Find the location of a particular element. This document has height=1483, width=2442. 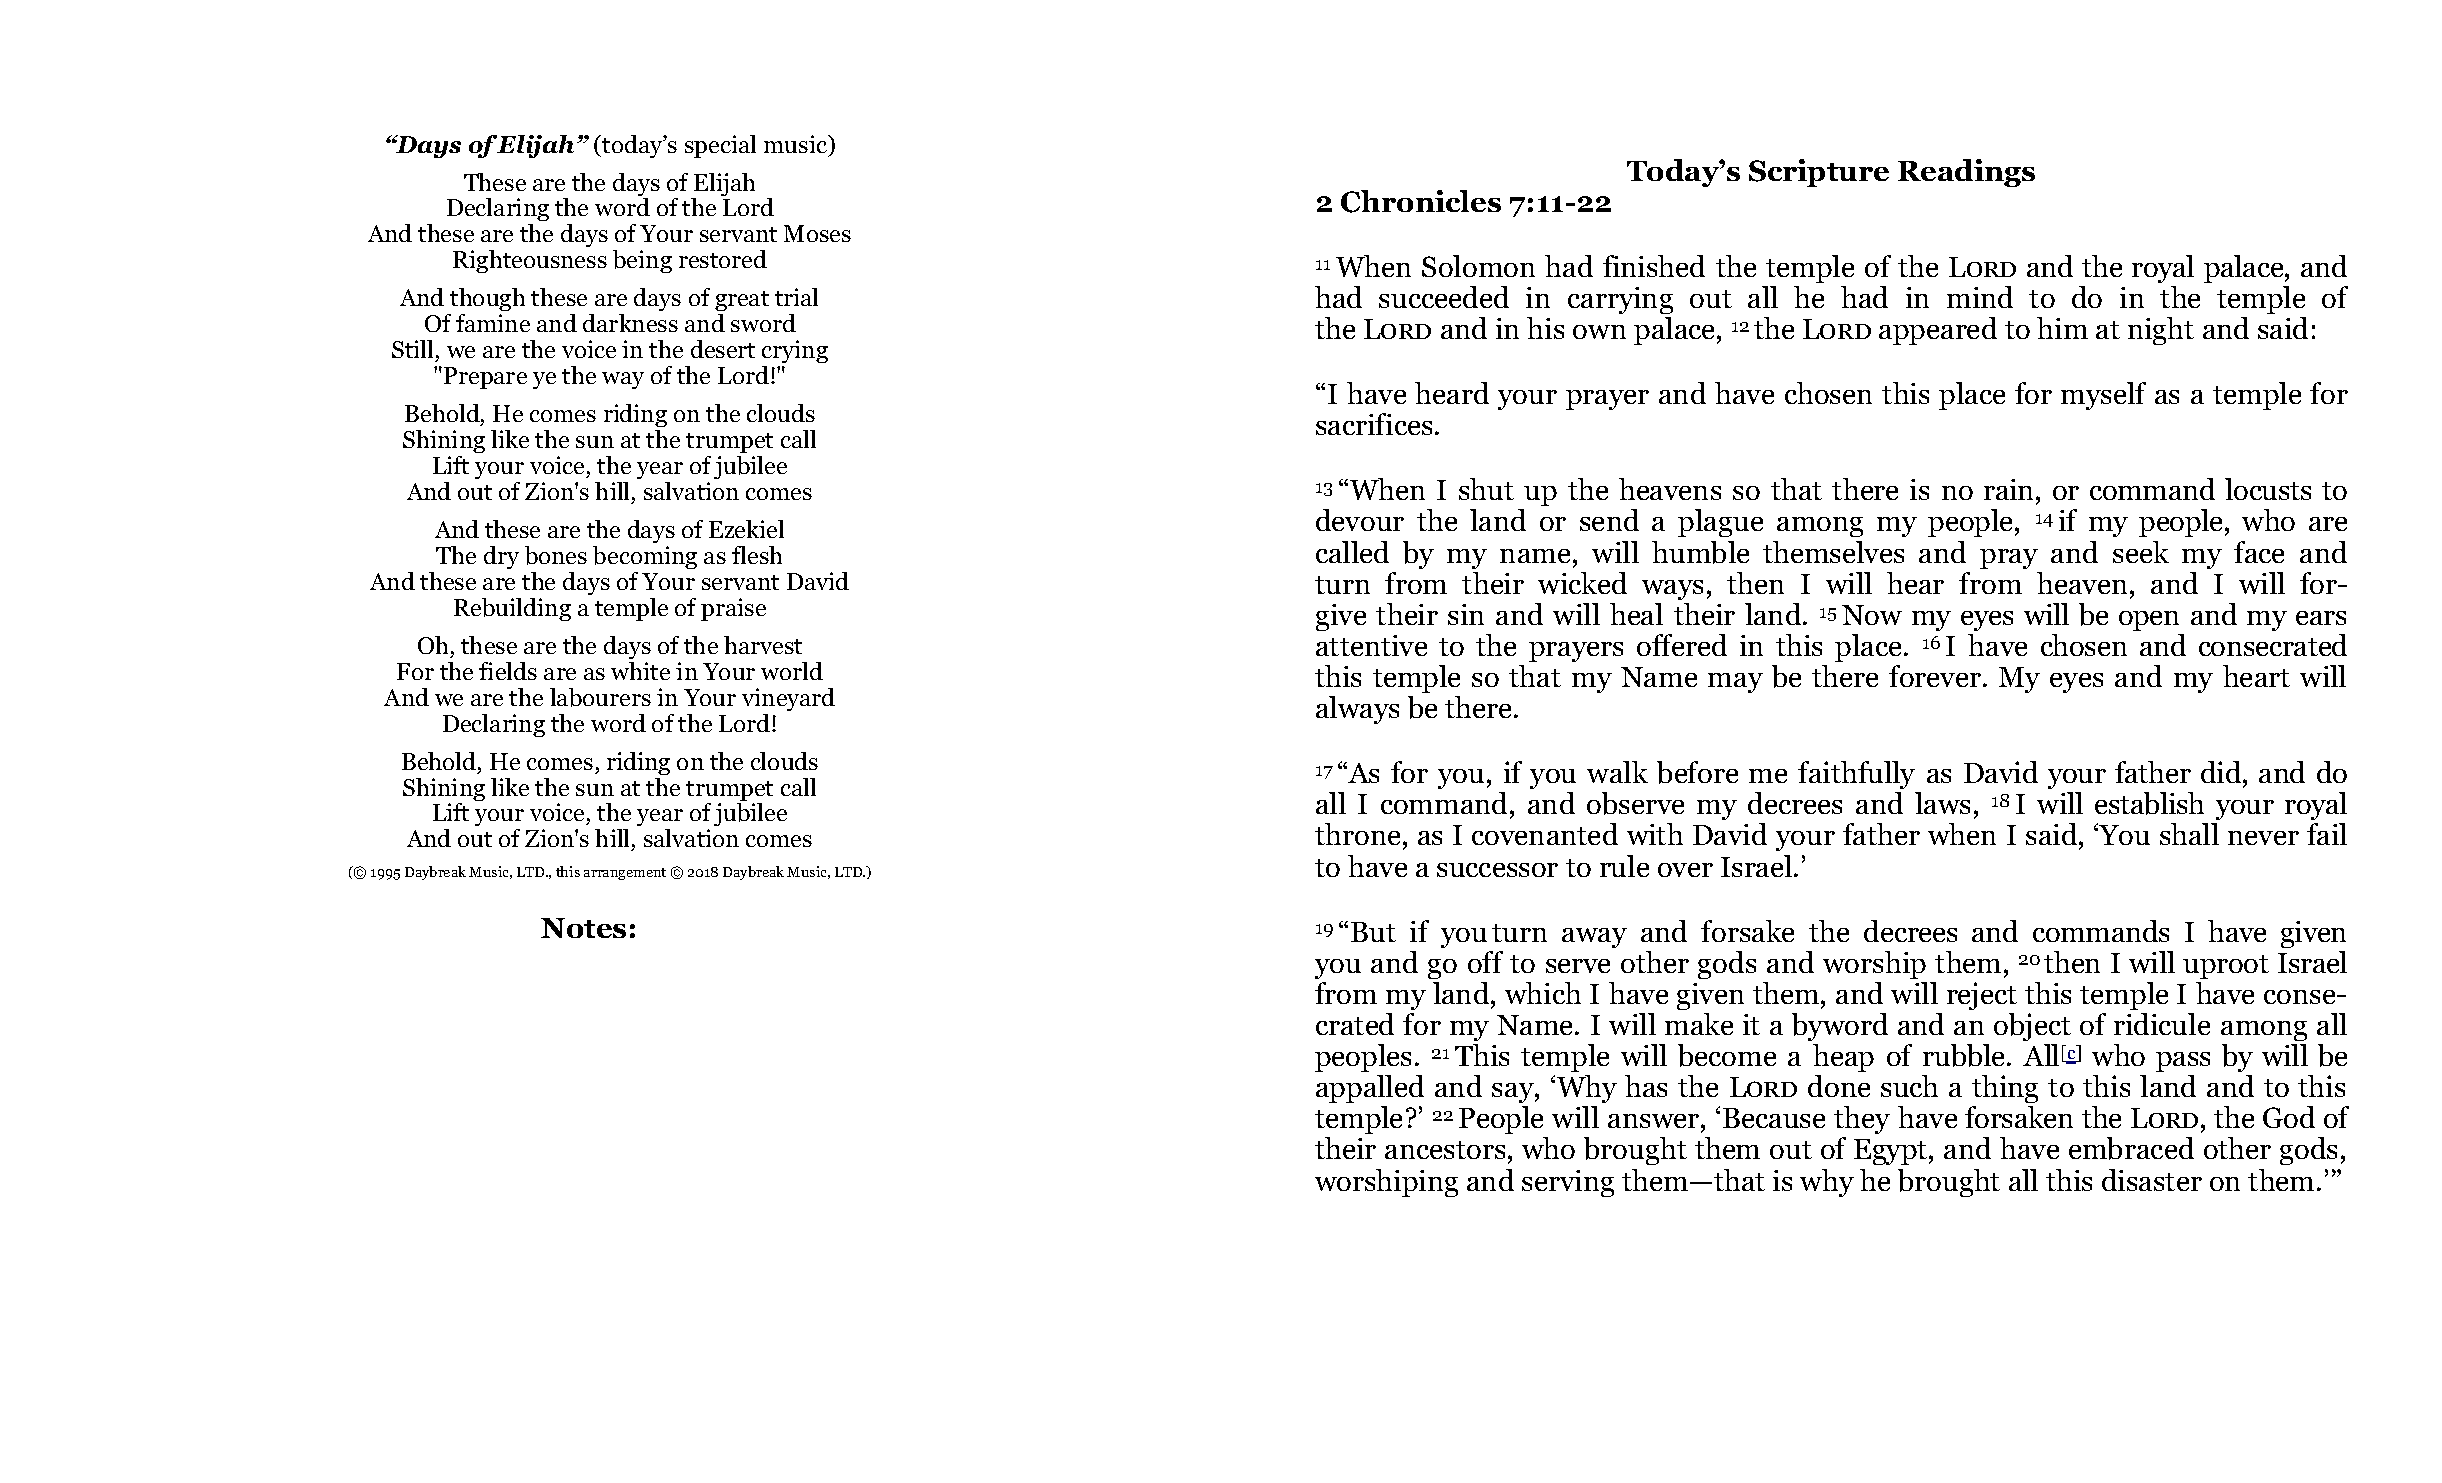

open is located at coordinates (2149, 621).
